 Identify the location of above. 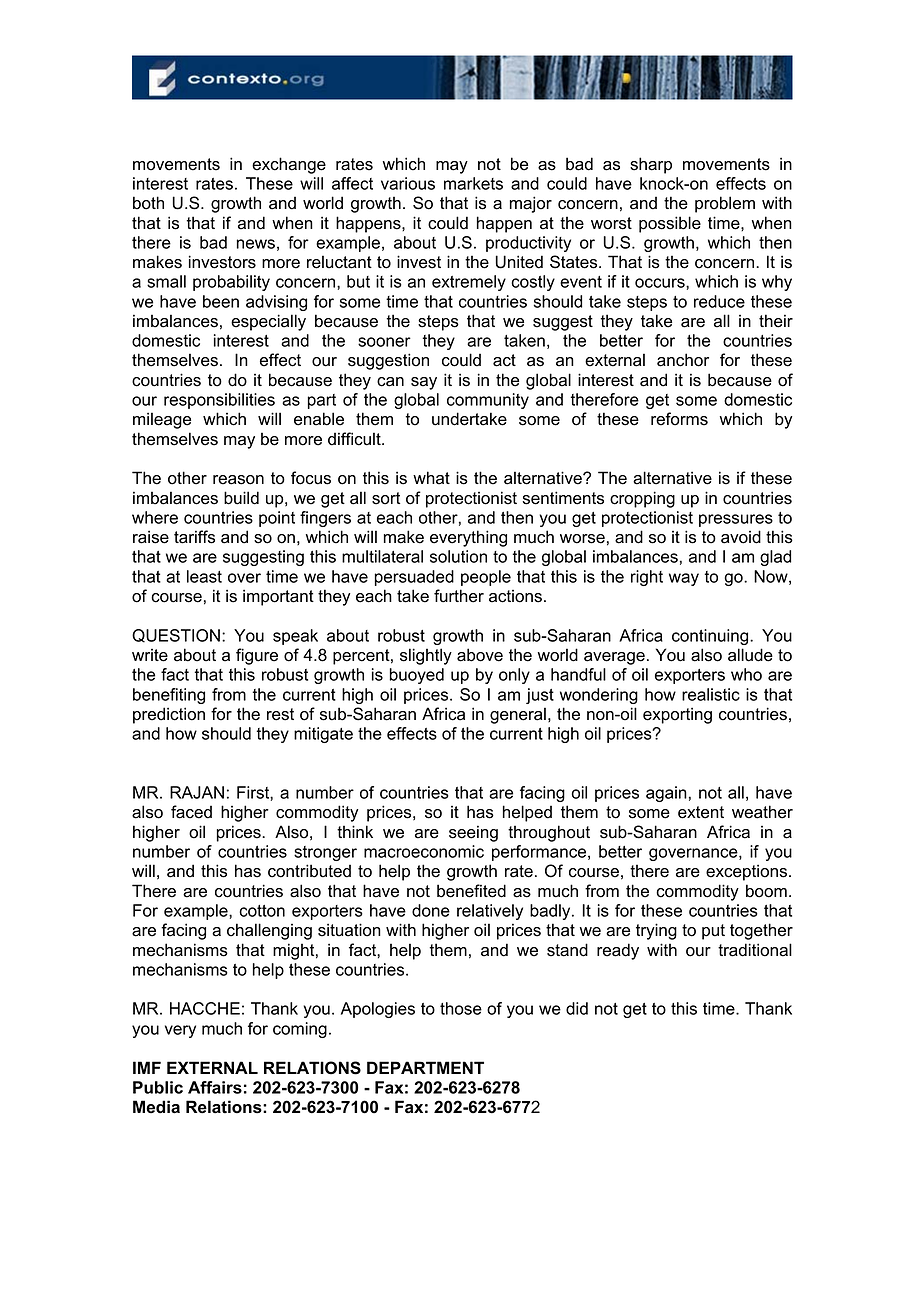
(480, 655).
